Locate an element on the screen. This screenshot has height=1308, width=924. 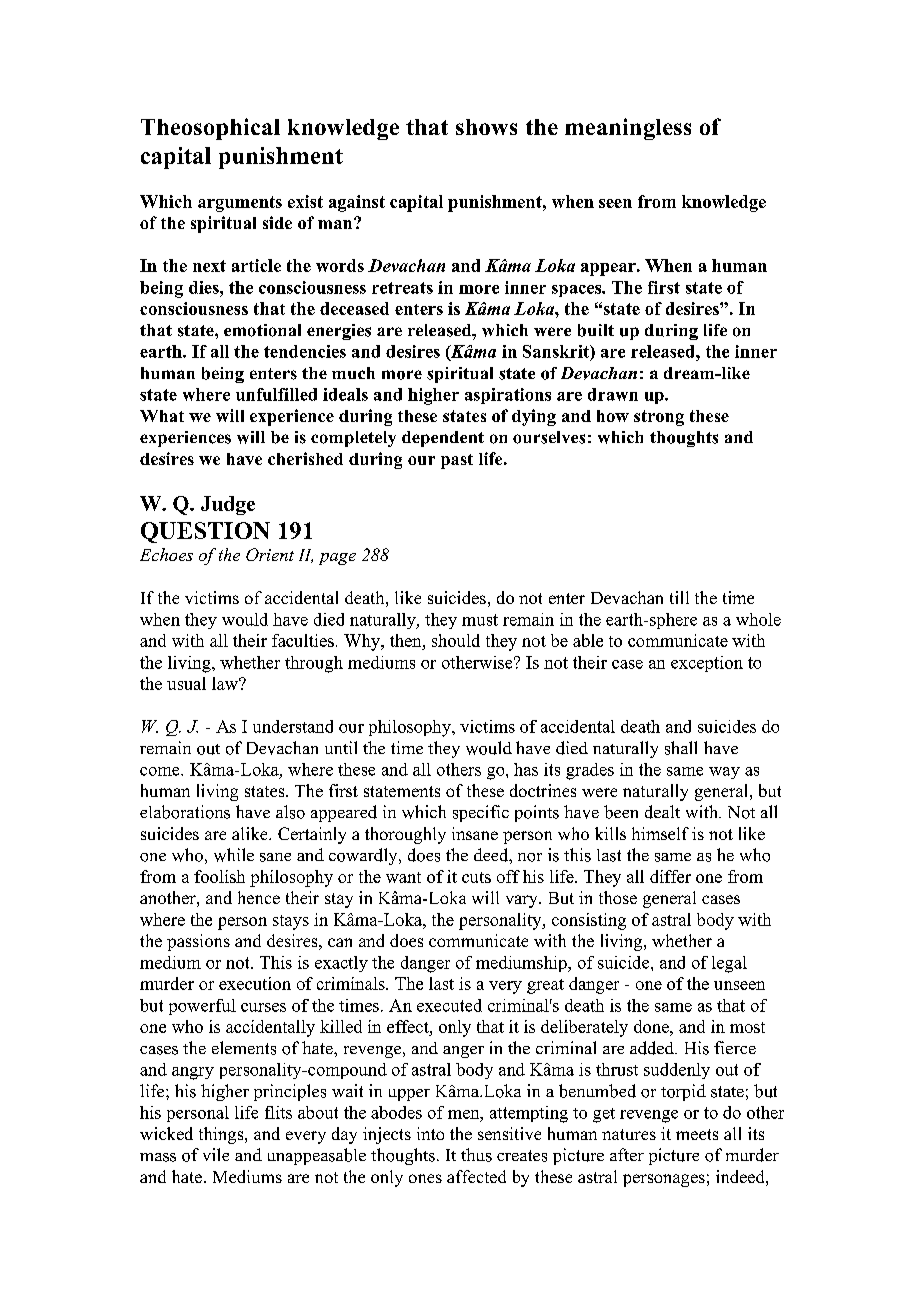
shows is located at coordinates (486, 127).
